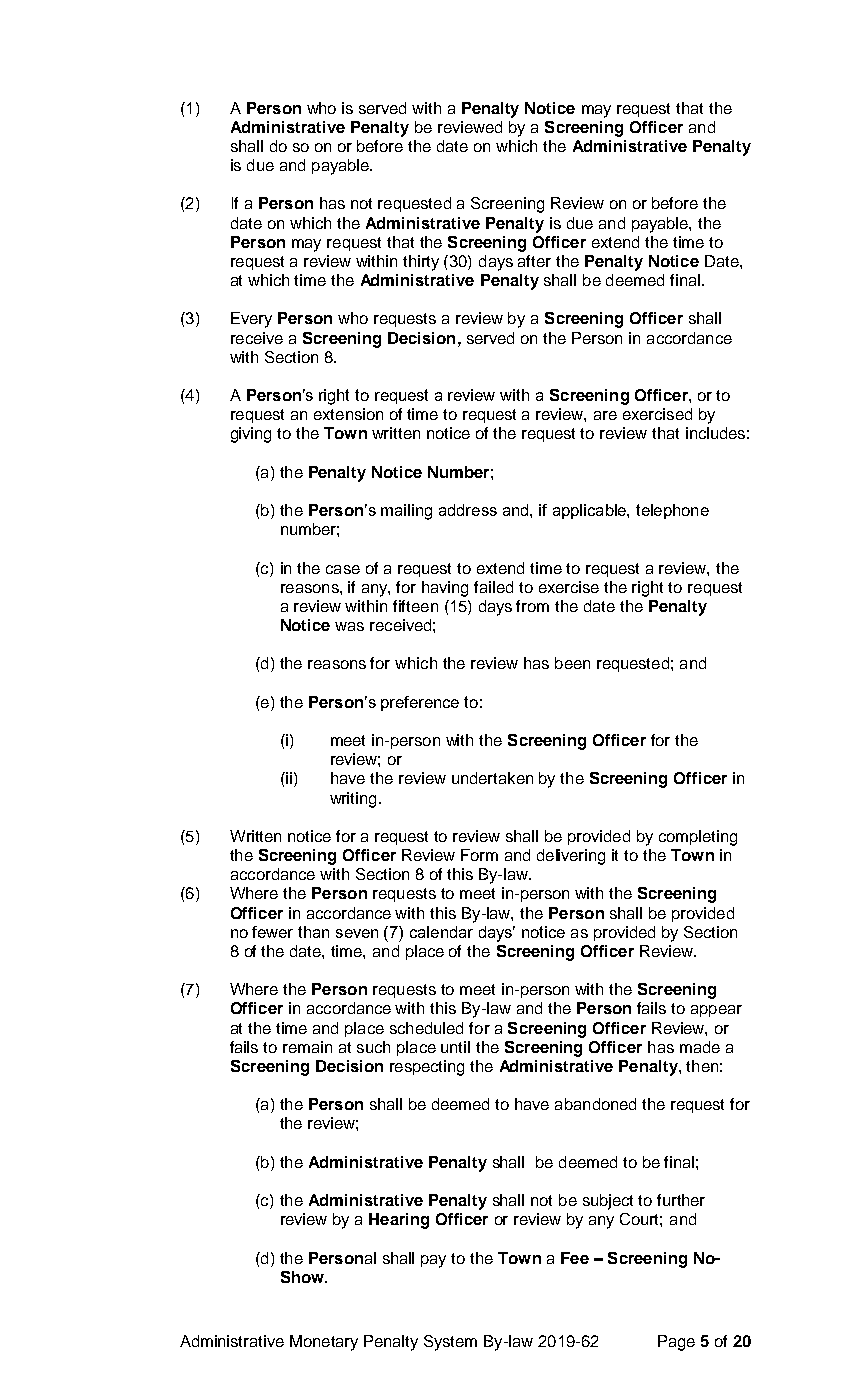 The height and width of the screenshot is (1400, 849). I want to click on after, so click(534, 261).
